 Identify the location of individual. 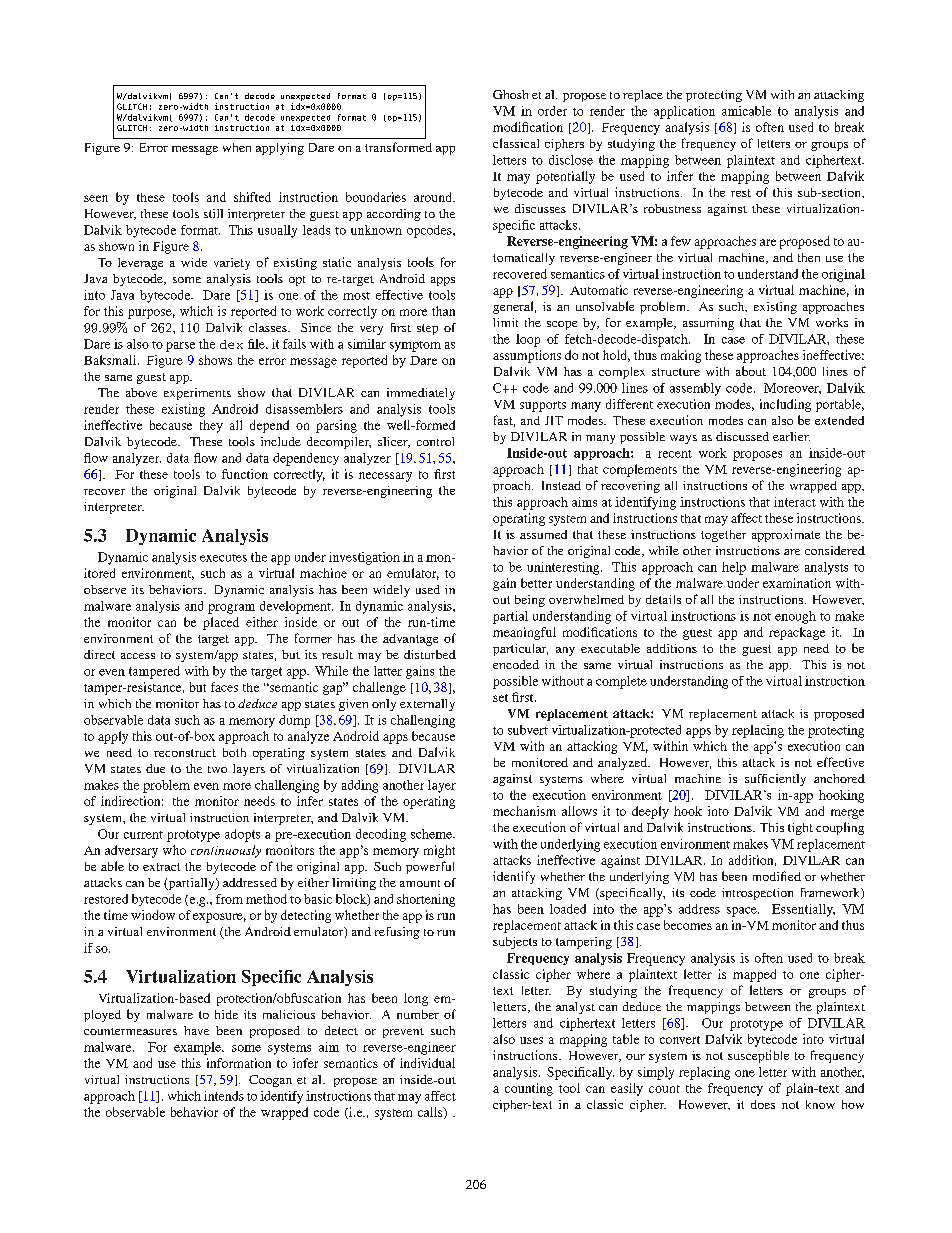
(427, 1063).
